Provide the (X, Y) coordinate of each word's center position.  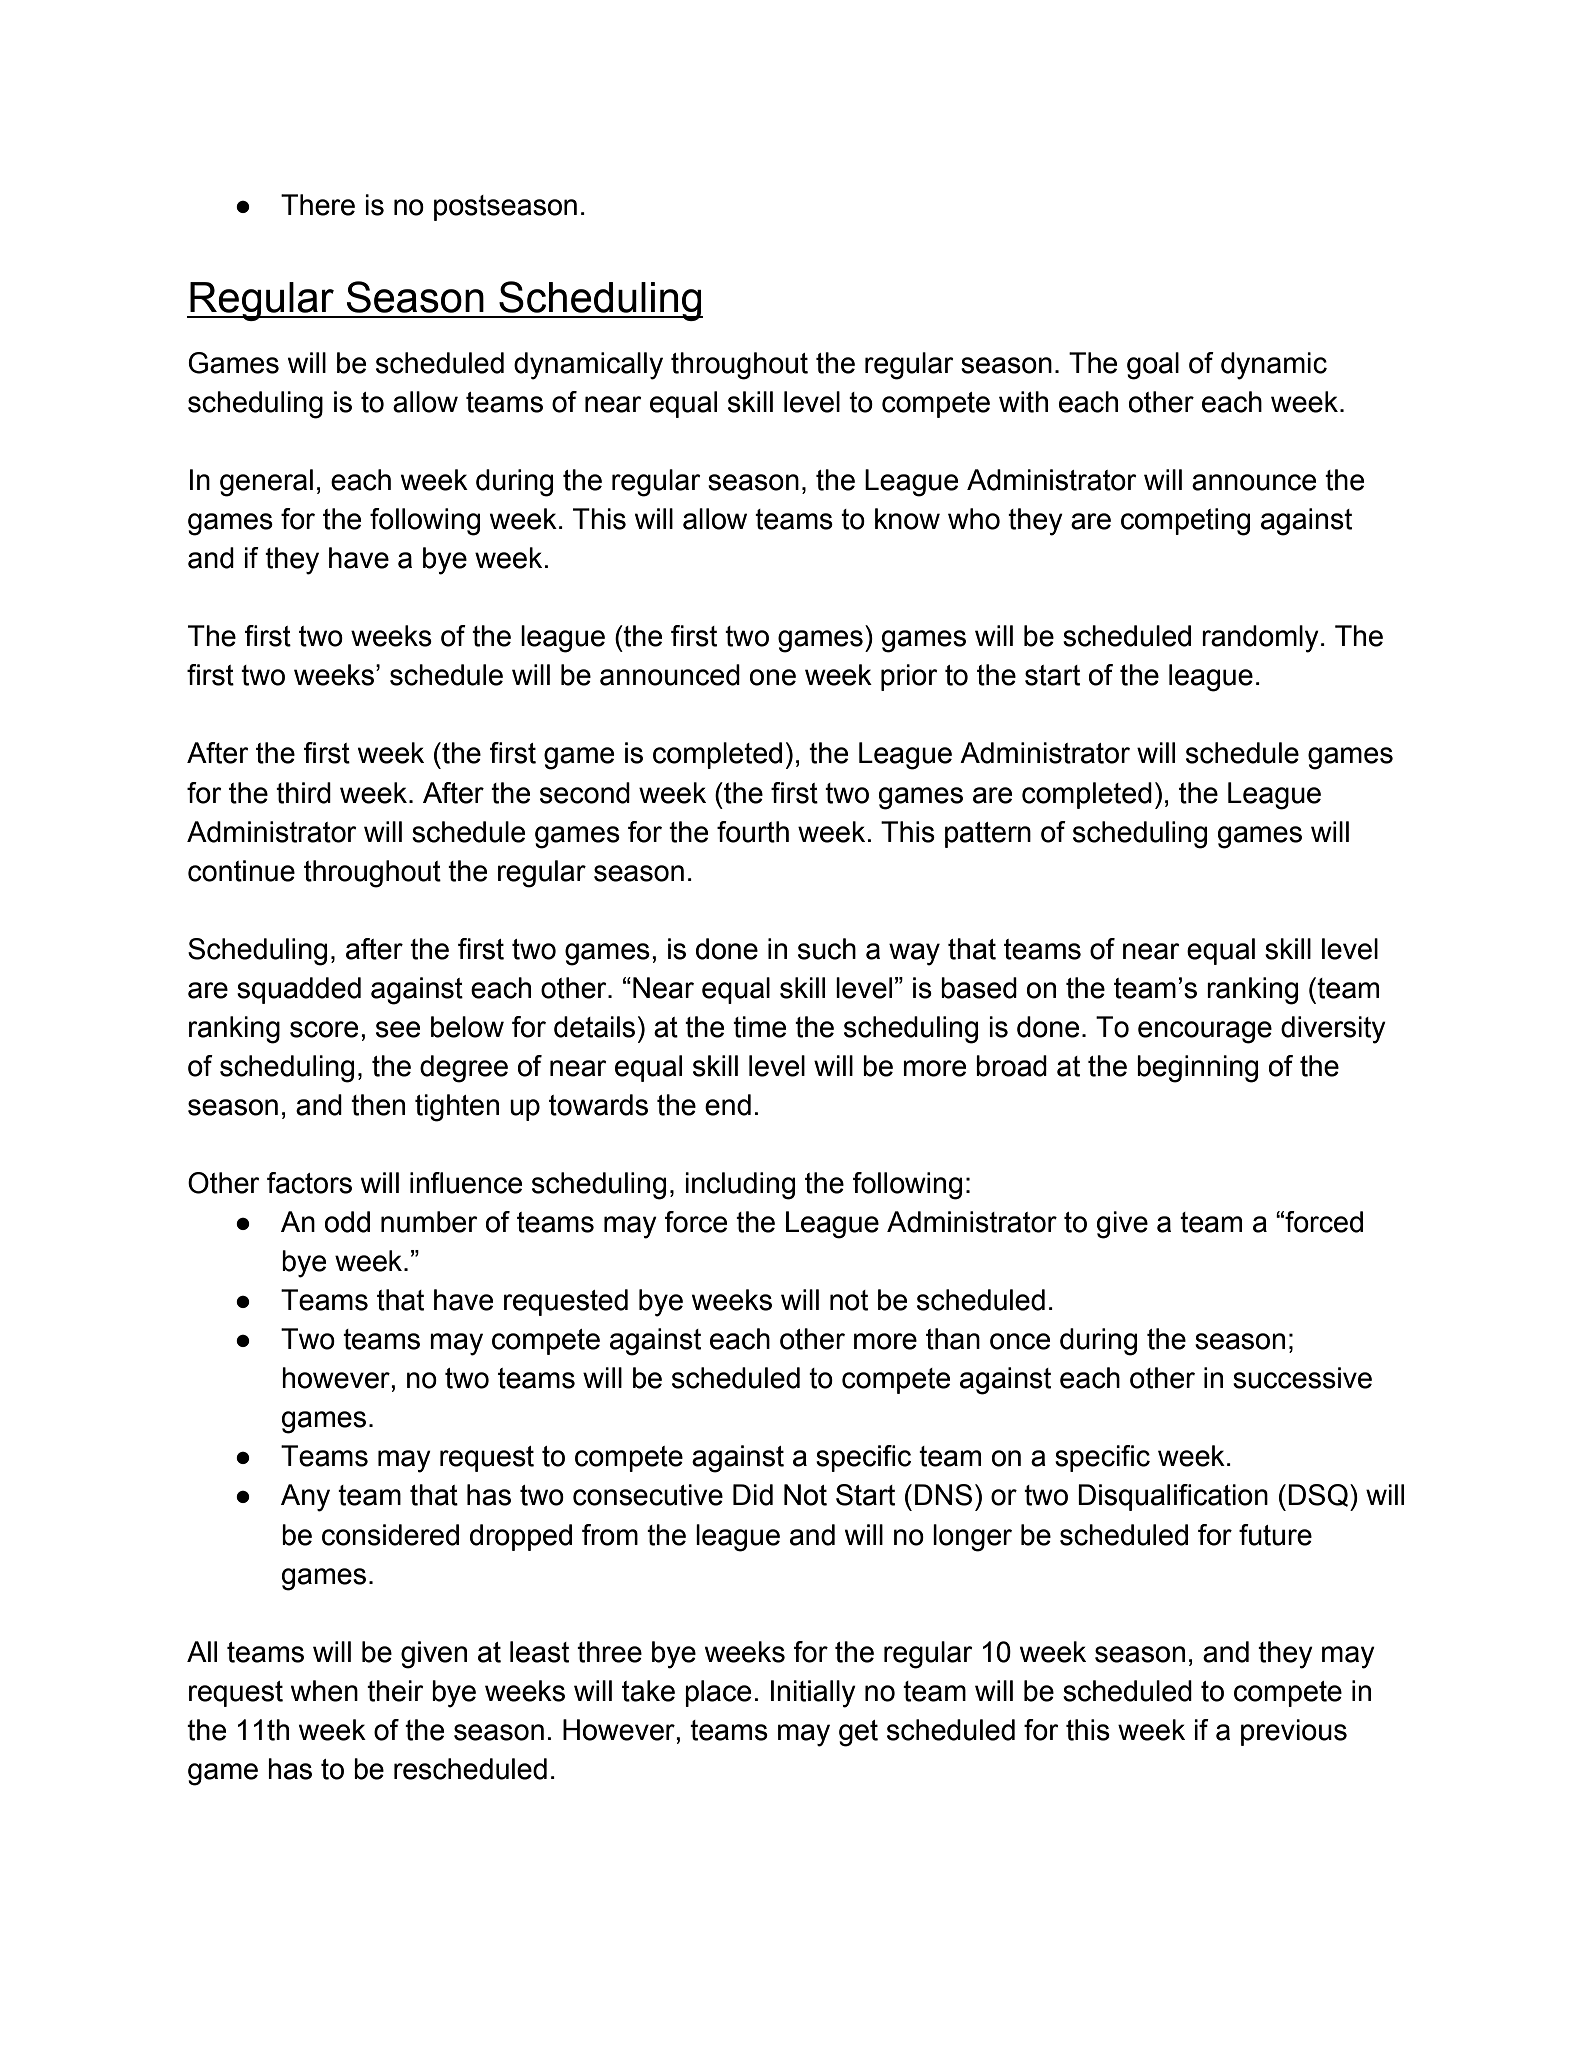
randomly (1260, 639)
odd (347, 1222)
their (395, 1691)
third (303, 793)
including (740, 1186)
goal (1153, 366)
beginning (1197, 1069)
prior (909, 677)
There (318, 205)
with (1023, 402)
